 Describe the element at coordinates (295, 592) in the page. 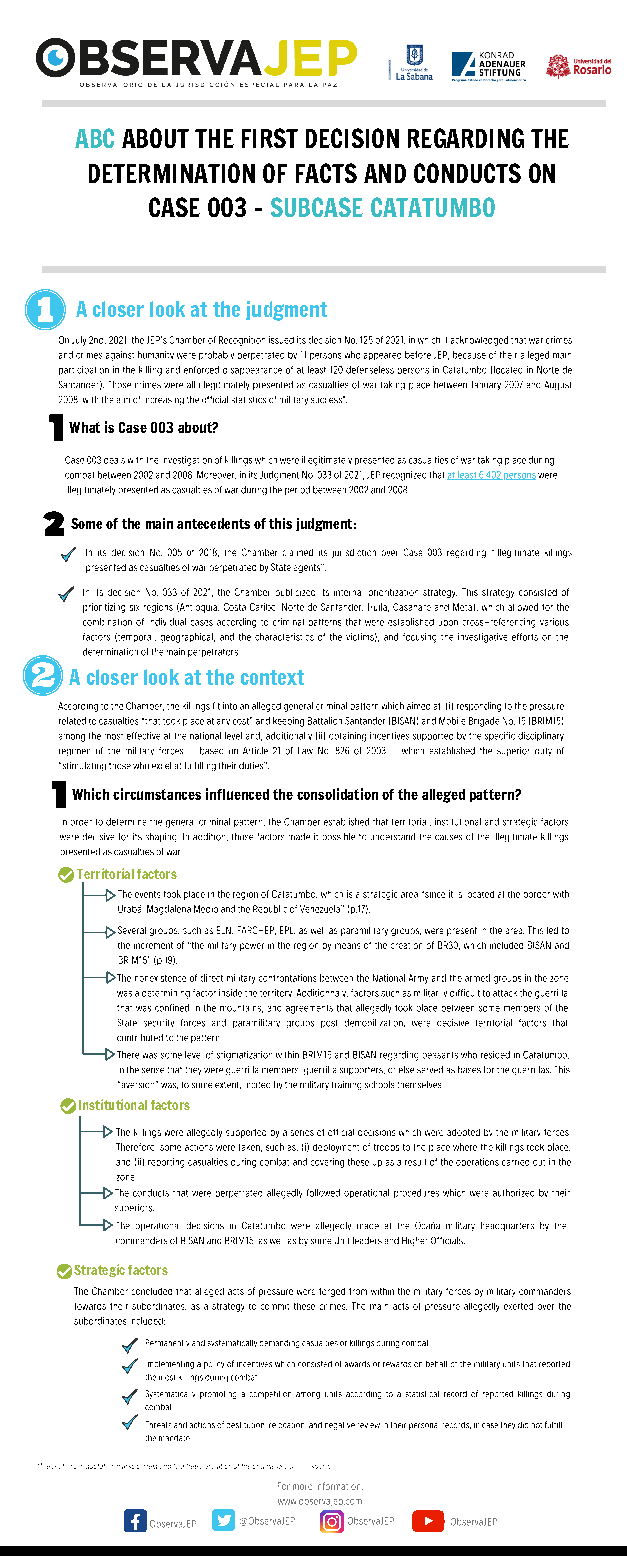

I see `publicized` at that location.
